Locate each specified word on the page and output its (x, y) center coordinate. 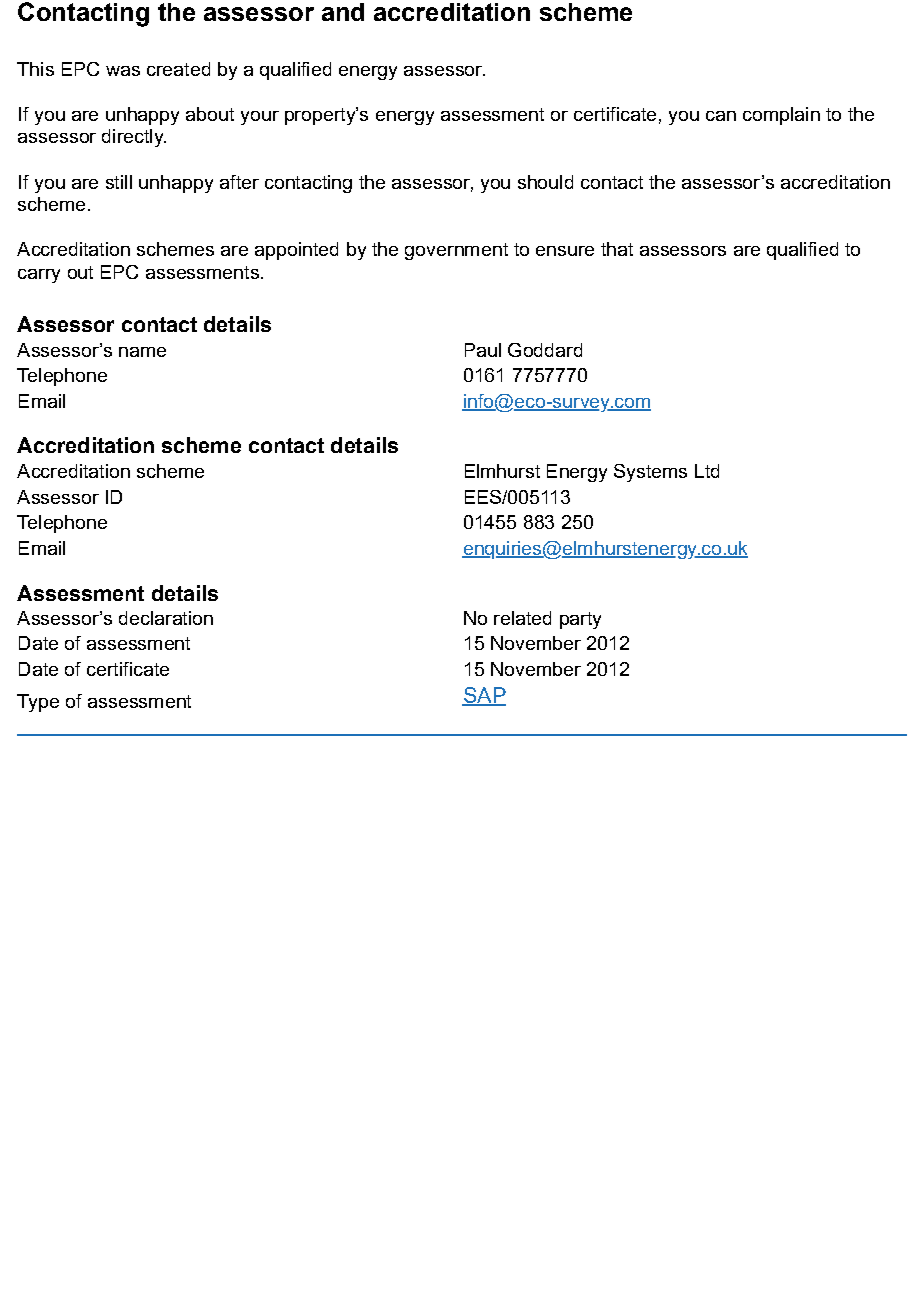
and (343, 12)
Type (38, 703)
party (580, 620)
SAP (484, 696)
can (721, 116)
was (123, 71)
